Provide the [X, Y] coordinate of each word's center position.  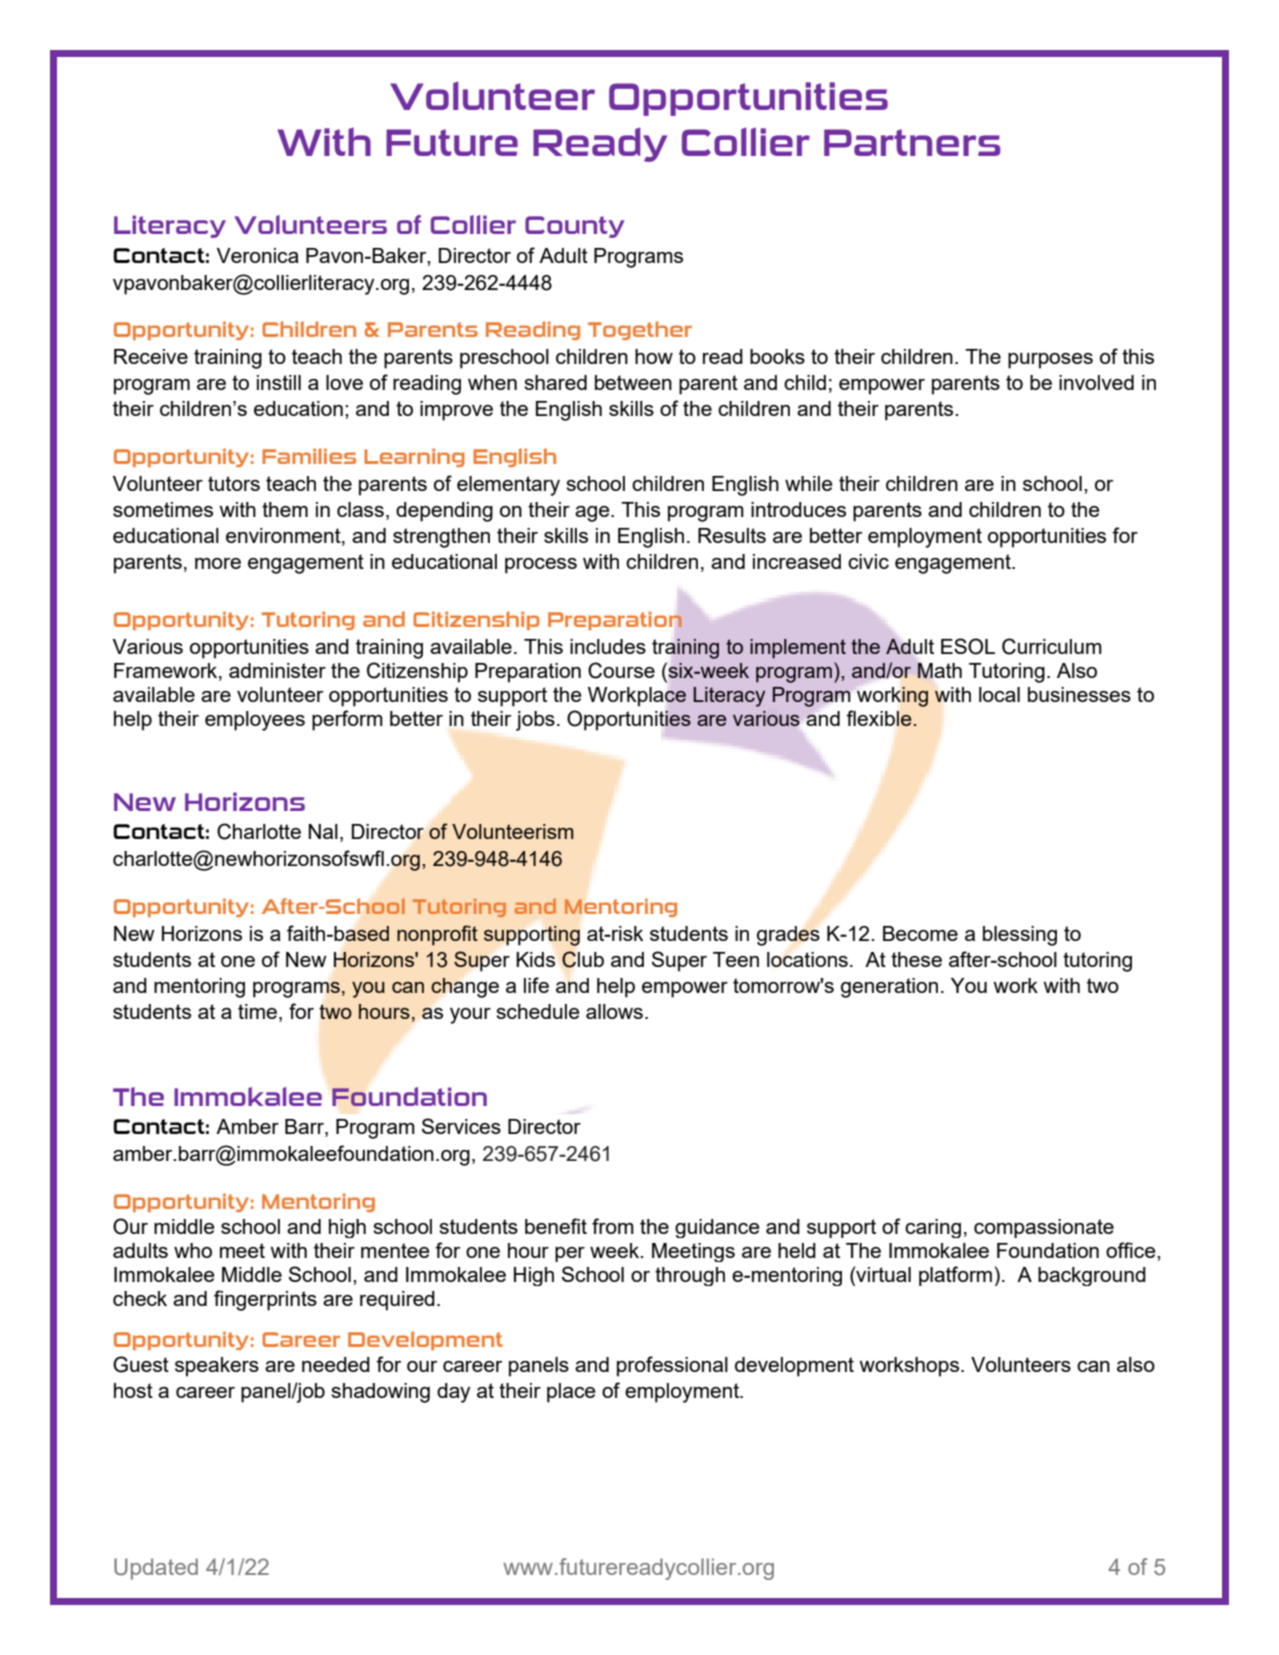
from [613, 1226]
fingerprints [265, 1300]
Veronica [258, 255]
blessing [1020, 936]
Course [621, 670]
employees [255, 721]
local [999, 694]
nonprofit [437, 935]
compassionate [1044, 1228]
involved [1096, 382]
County [575, 227]
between [633, 382]
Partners [912, 142]
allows [614, 1011]
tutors [234, 483]
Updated [156, 1569]
